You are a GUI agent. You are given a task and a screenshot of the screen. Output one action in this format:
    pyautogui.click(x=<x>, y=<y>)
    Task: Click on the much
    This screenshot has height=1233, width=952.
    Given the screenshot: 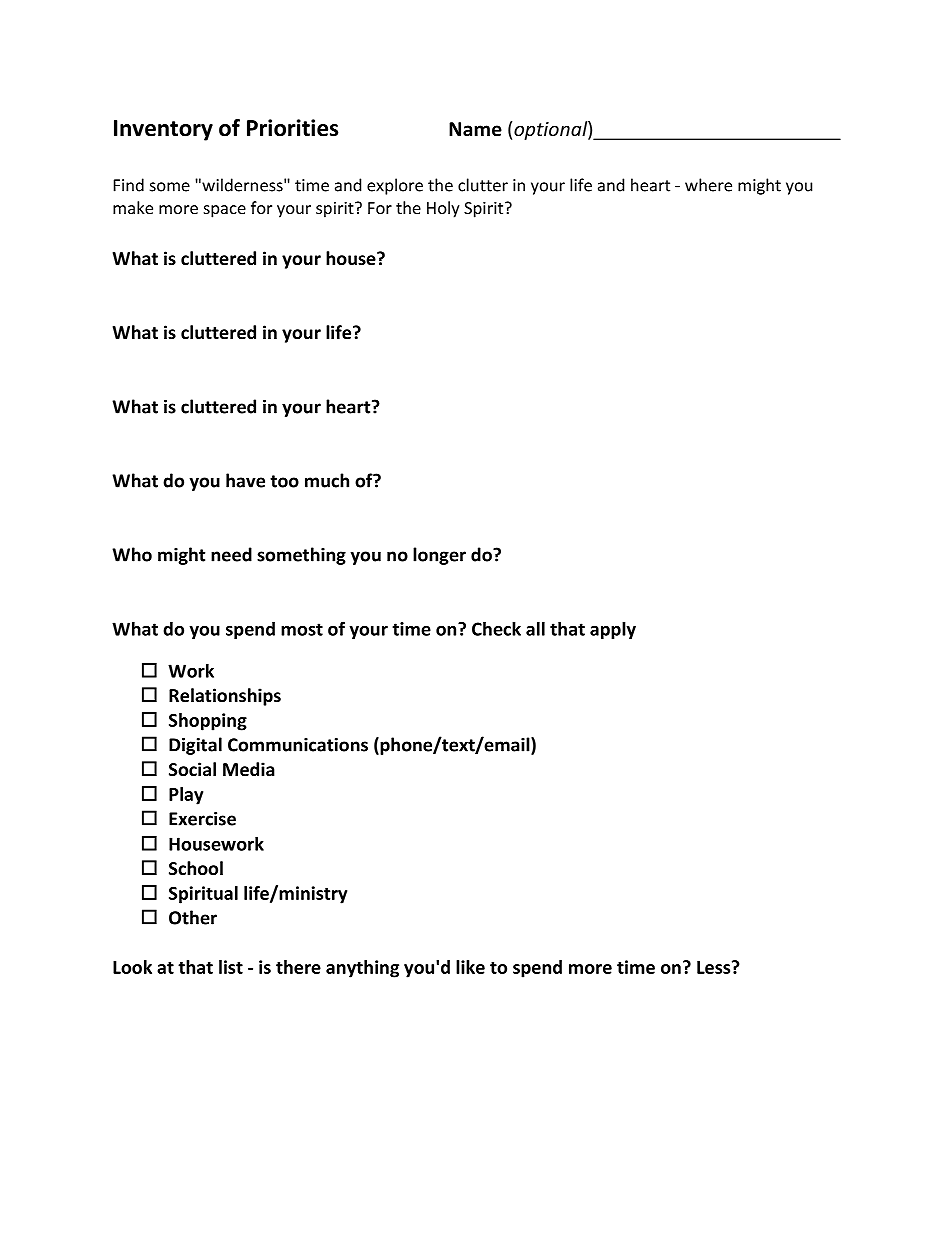 What is the action you would take?
    pyautogui.click(x=327, y=480)
